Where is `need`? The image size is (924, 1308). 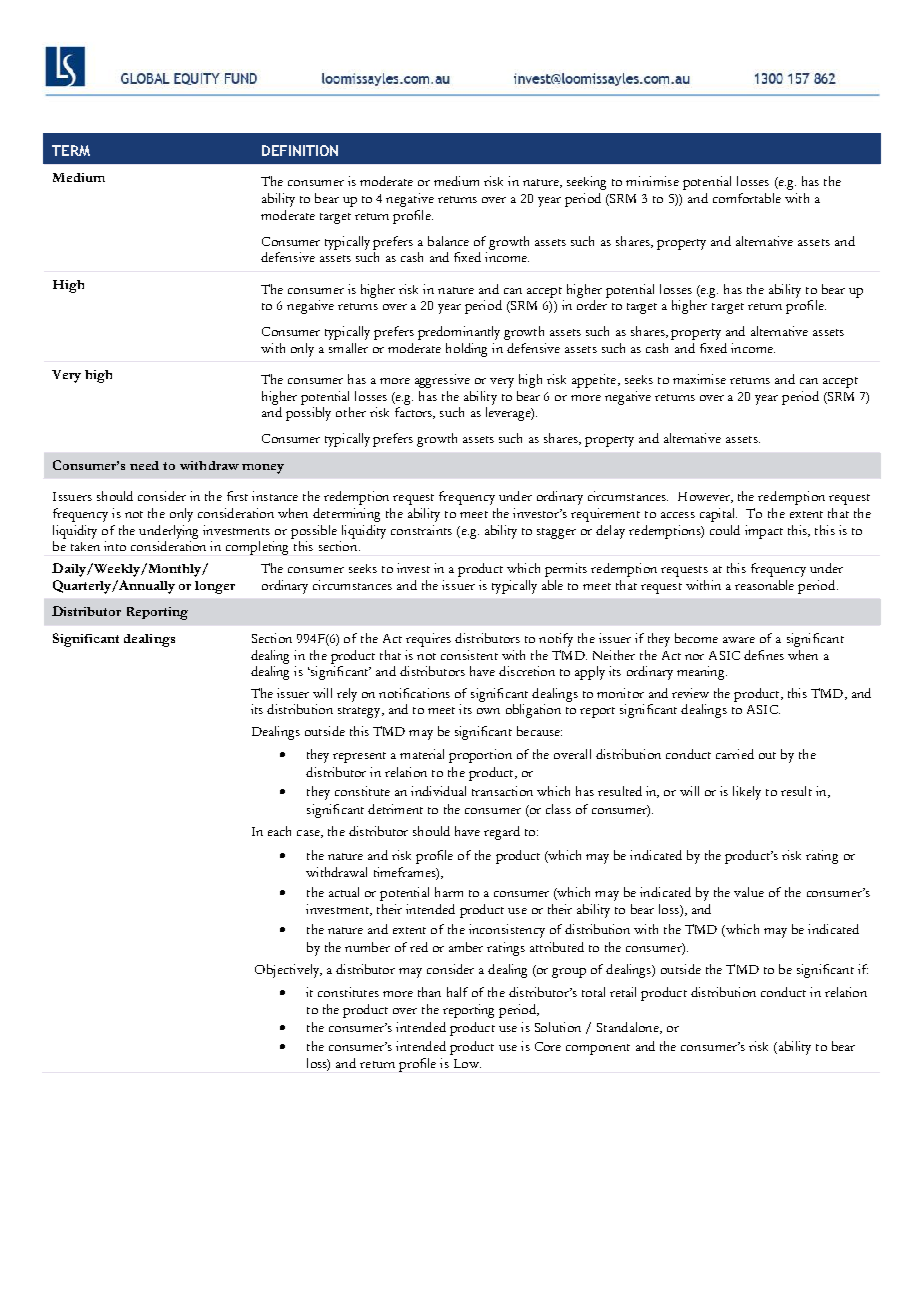 need is located at coordinates (144, 465).
